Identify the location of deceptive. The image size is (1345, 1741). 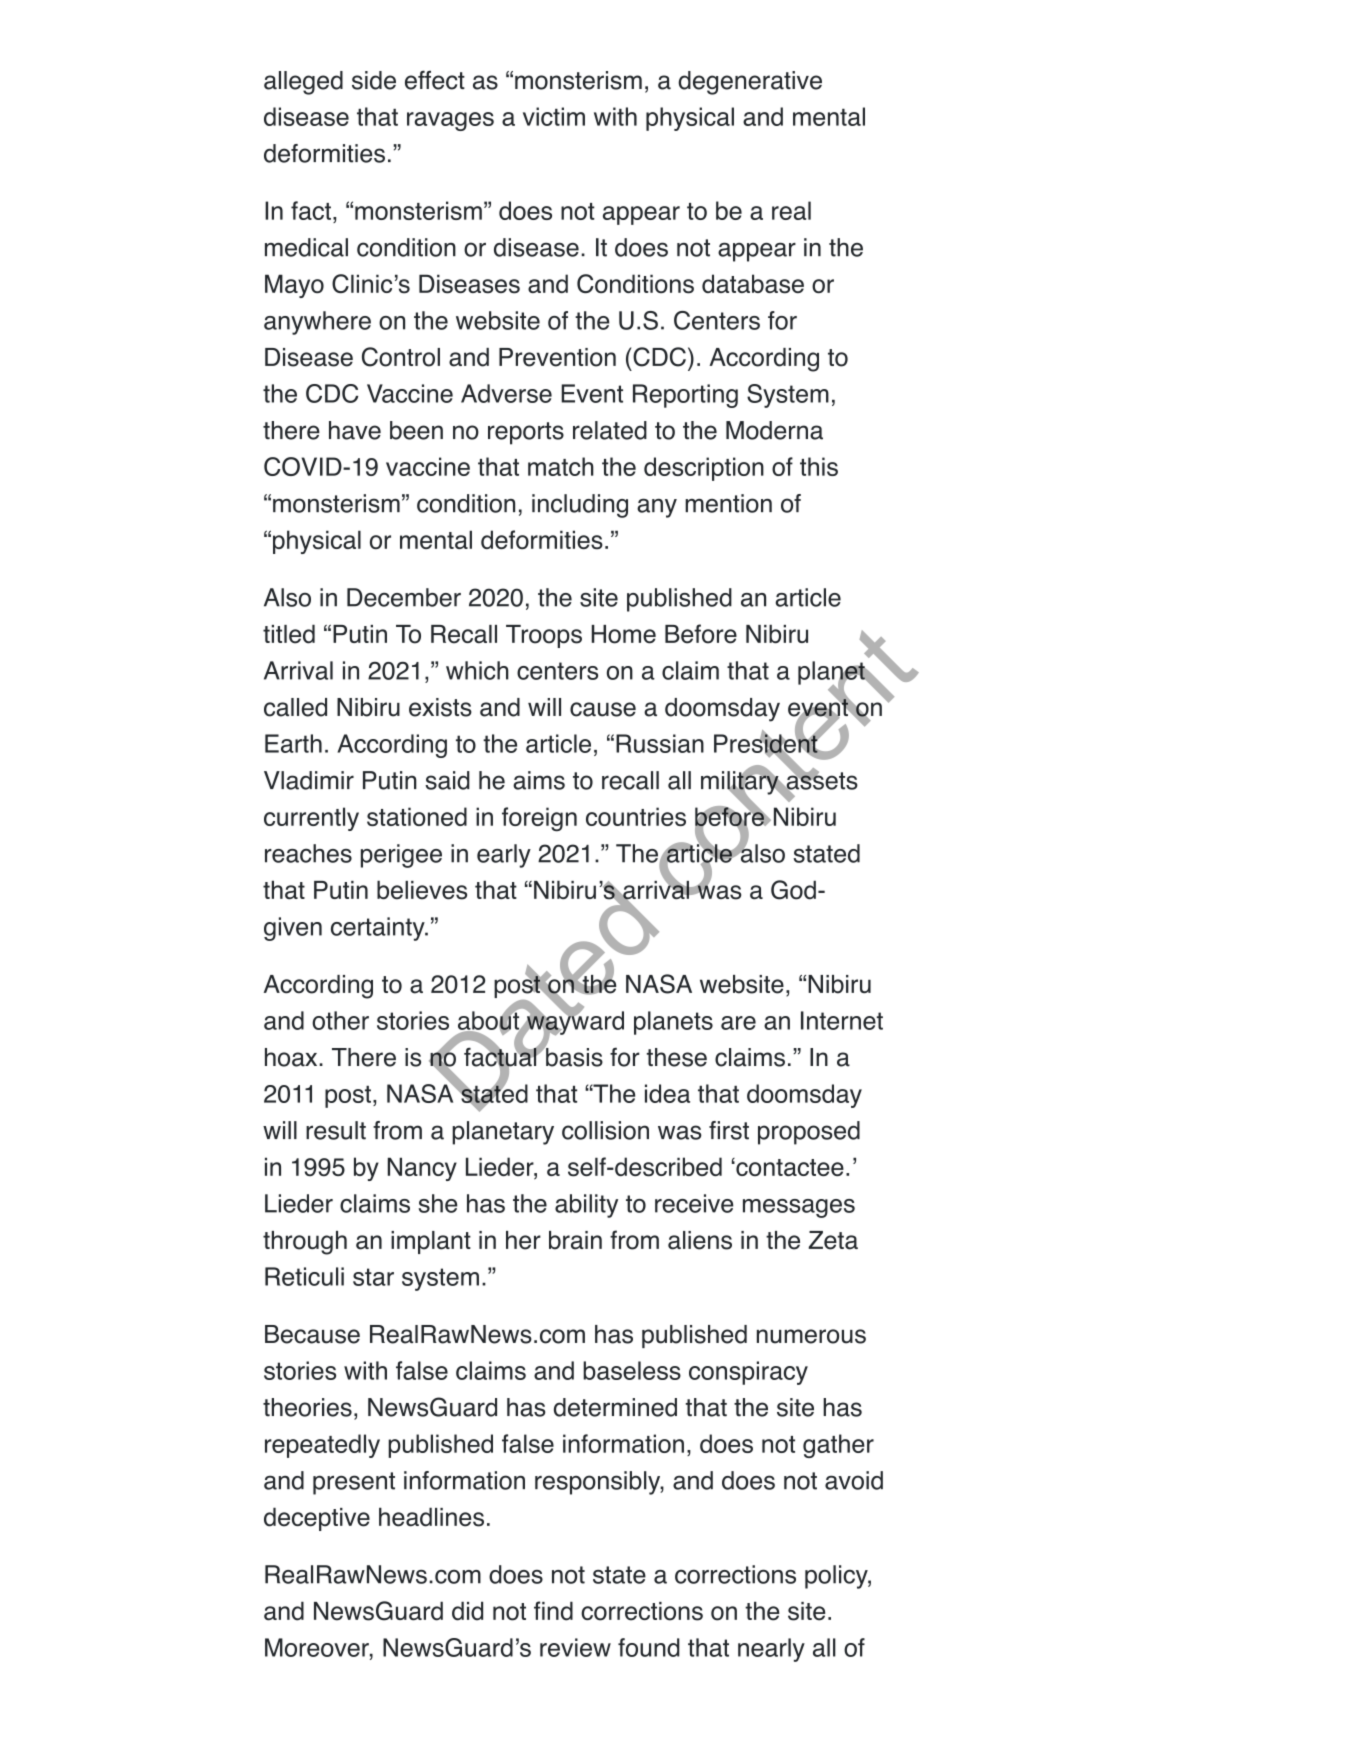
(317, 1519).
